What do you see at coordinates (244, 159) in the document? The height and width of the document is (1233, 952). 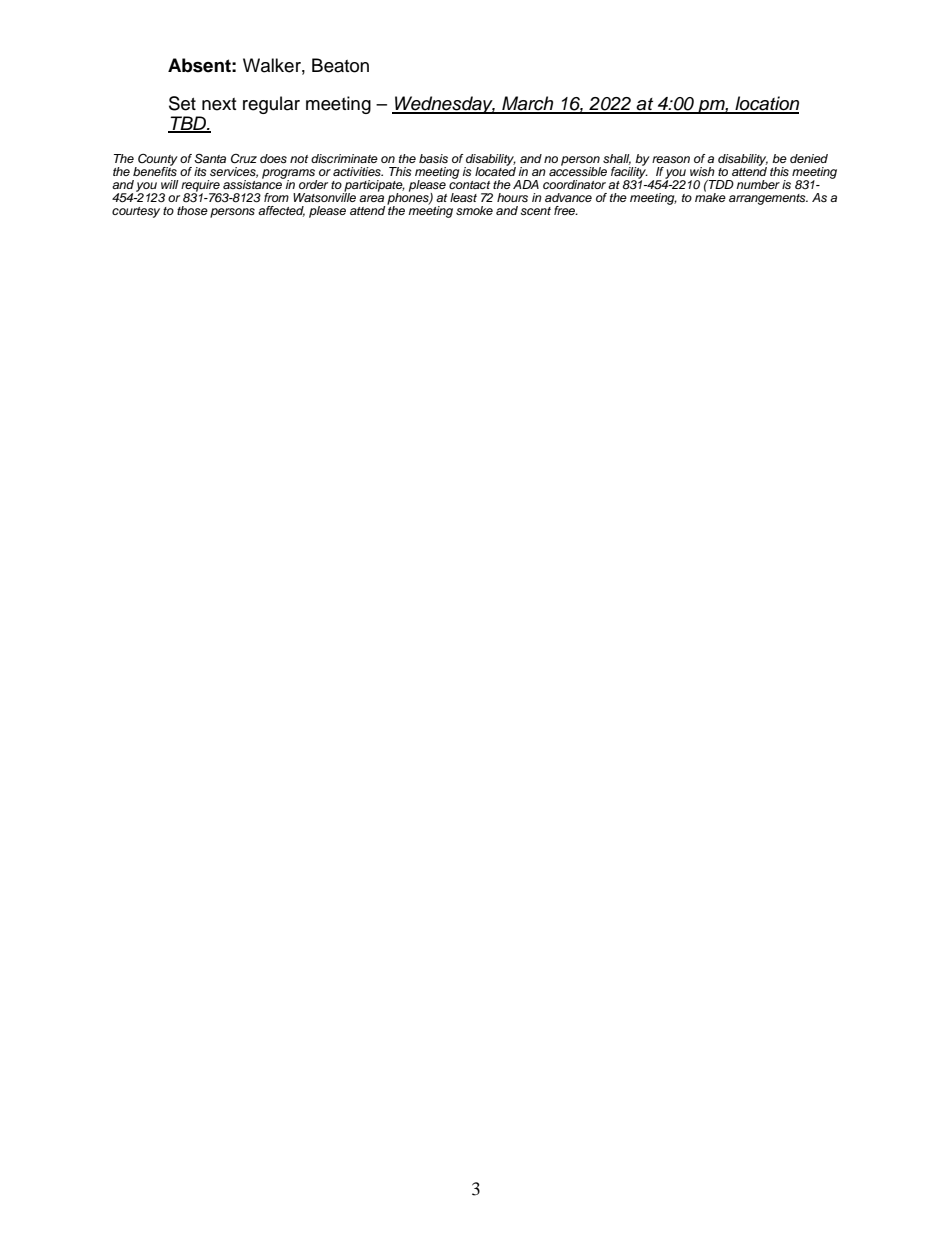 I see `Cruz` at bounding box center [244, 159].
